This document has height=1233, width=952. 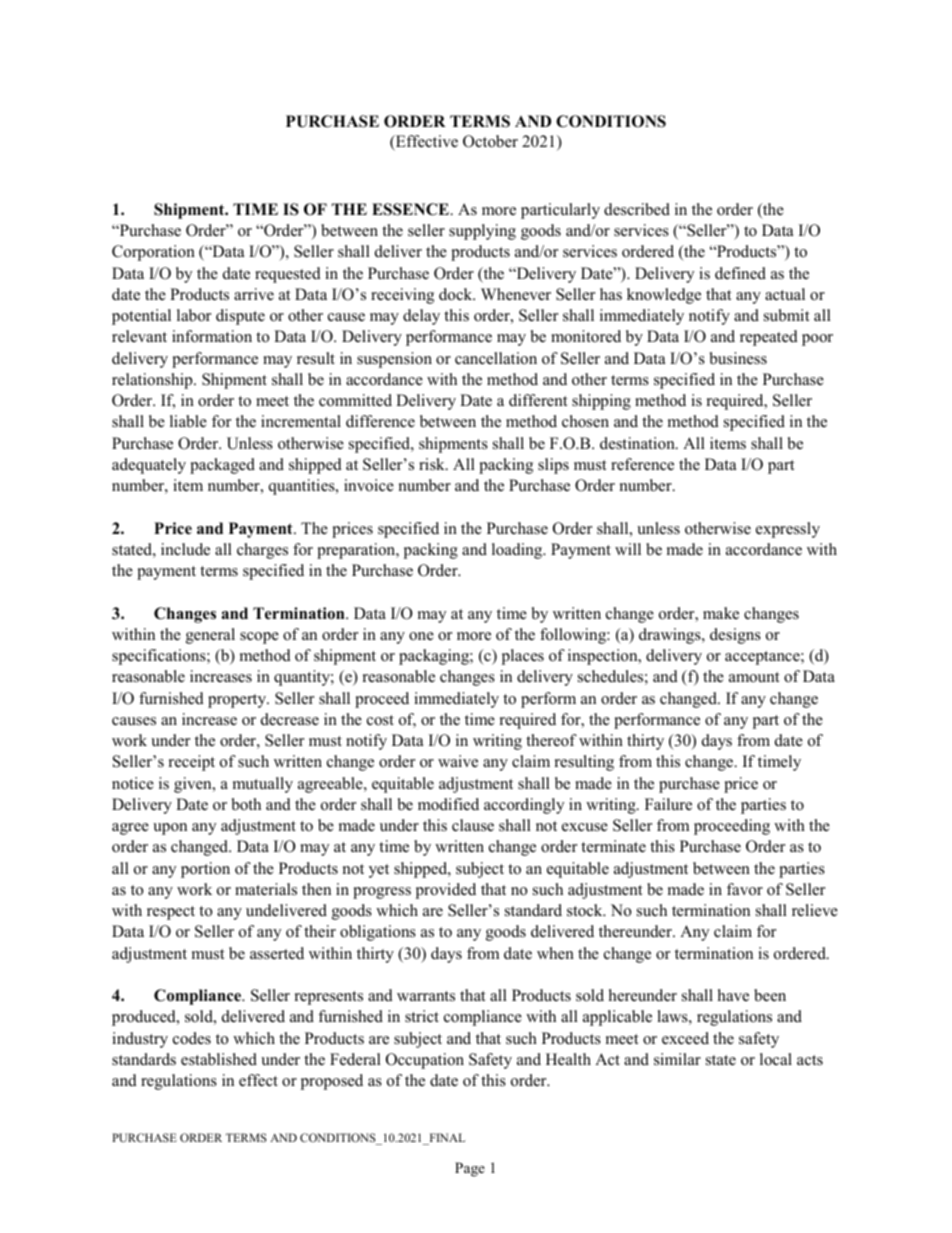 What do you see at coordinates (538, 400) in the document?
I see `different` at bounding box center [538, 400].
